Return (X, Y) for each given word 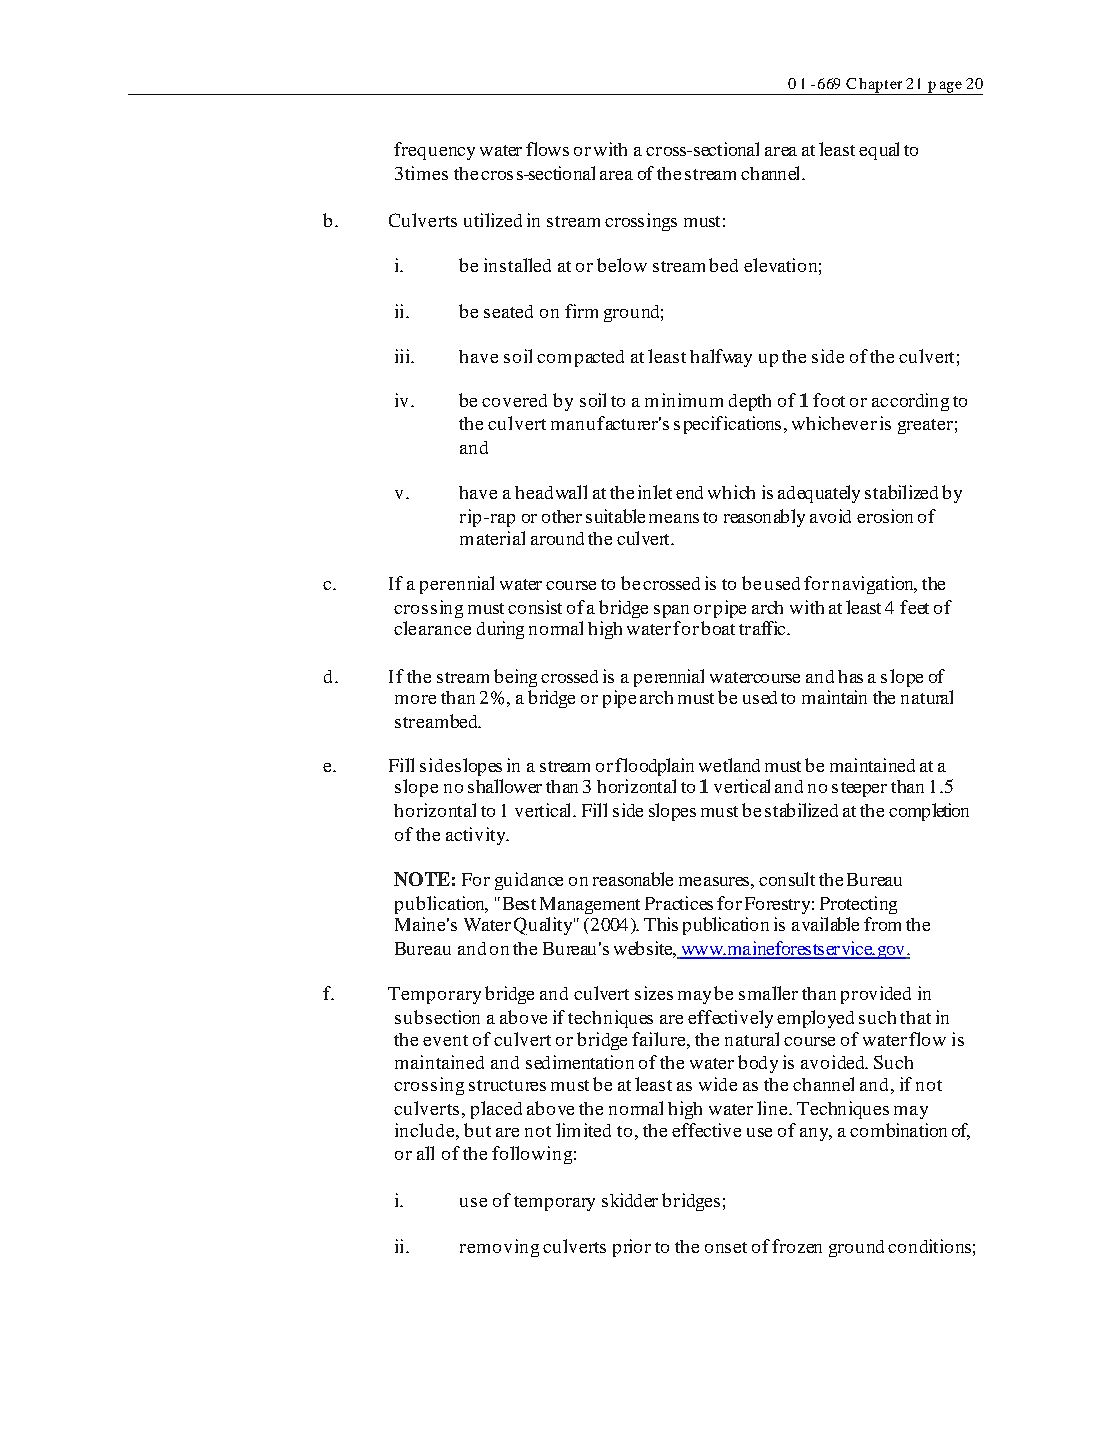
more (415, 699)
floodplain (654, 767)
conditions (929, 1246)
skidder (630, 1200)
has (850, 676)
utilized (493, 220)
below (622, 265)
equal (879, 151)
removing (499, 1248)
